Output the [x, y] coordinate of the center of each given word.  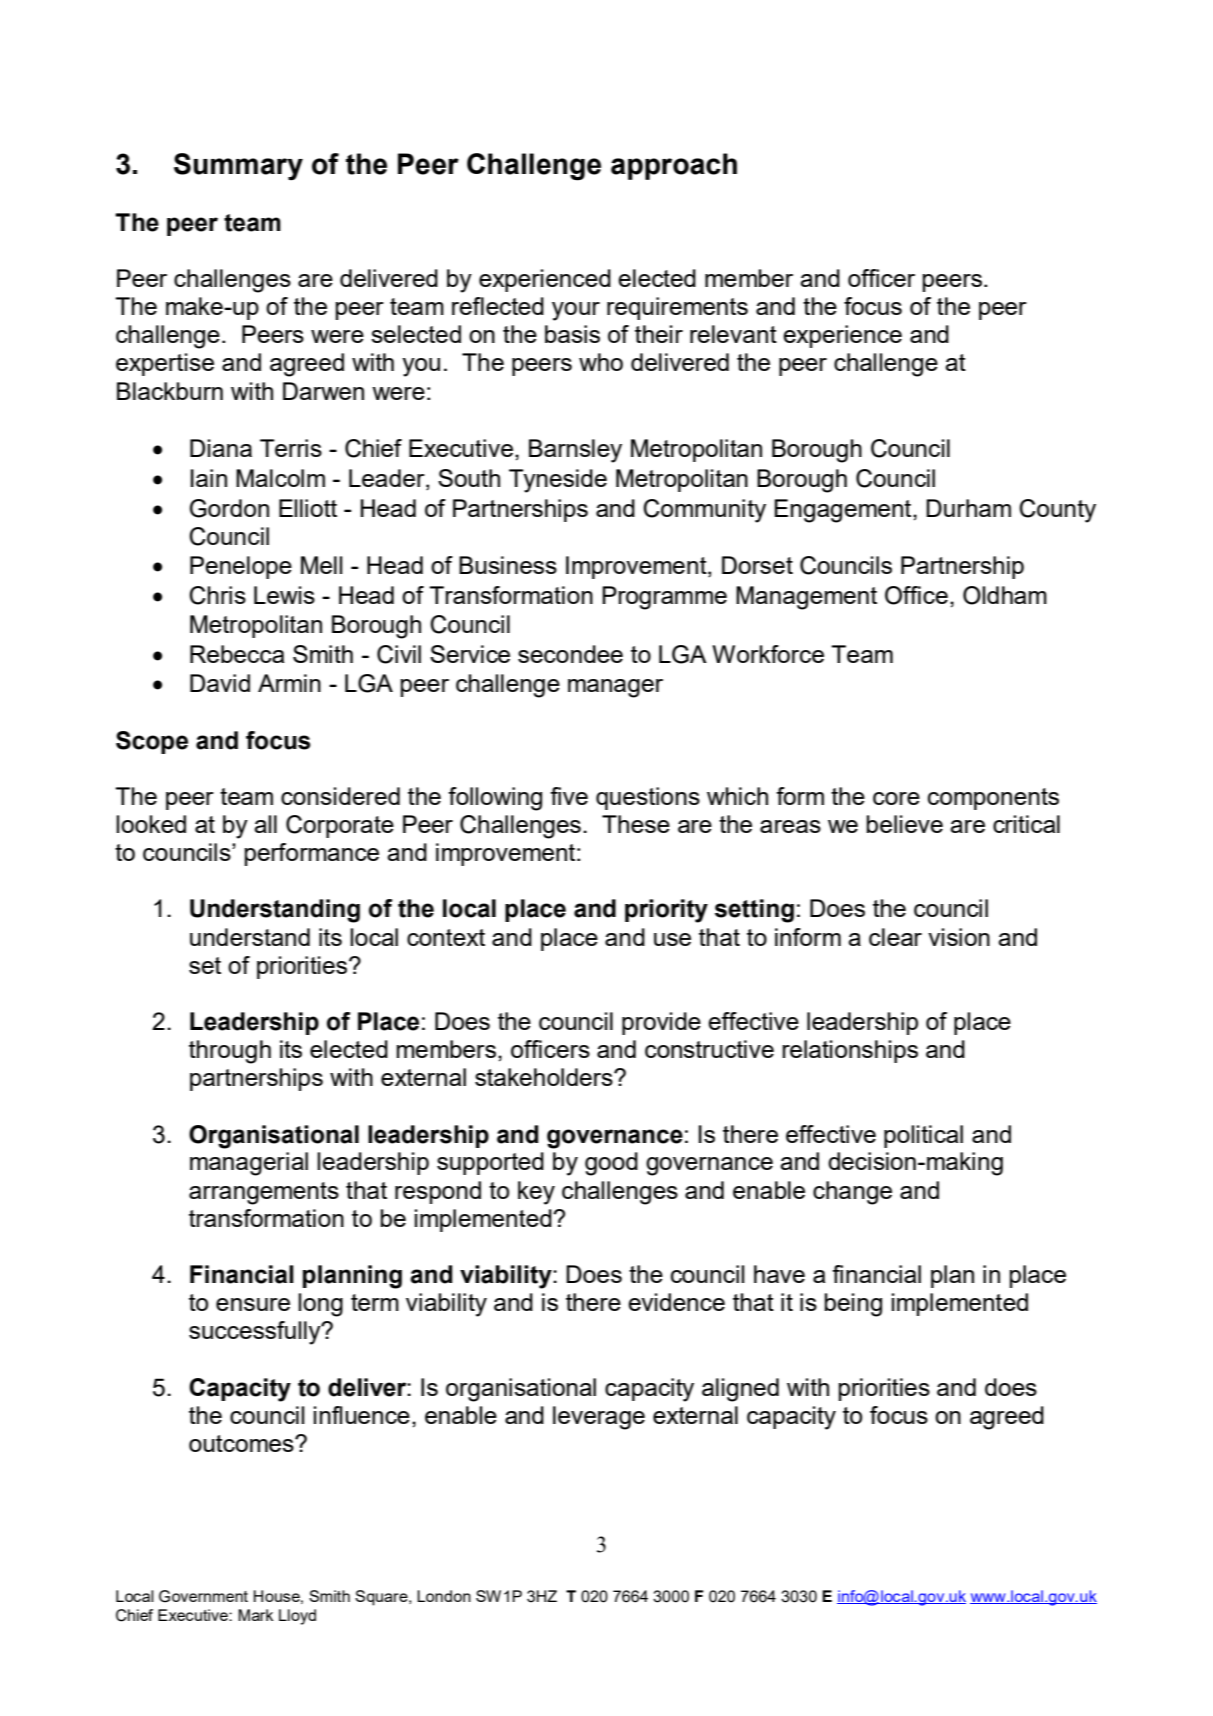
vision [959, 937]
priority [666, 911]
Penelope [241, 567]
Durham [968, 508]
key [536, 1193]
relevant [733, 334]
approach [674, 166]
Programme [664, 598]
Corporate [340, 826]
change [852, 1193]
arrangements [264, 1193]
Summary [238, 167]
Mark [255, 1615]
